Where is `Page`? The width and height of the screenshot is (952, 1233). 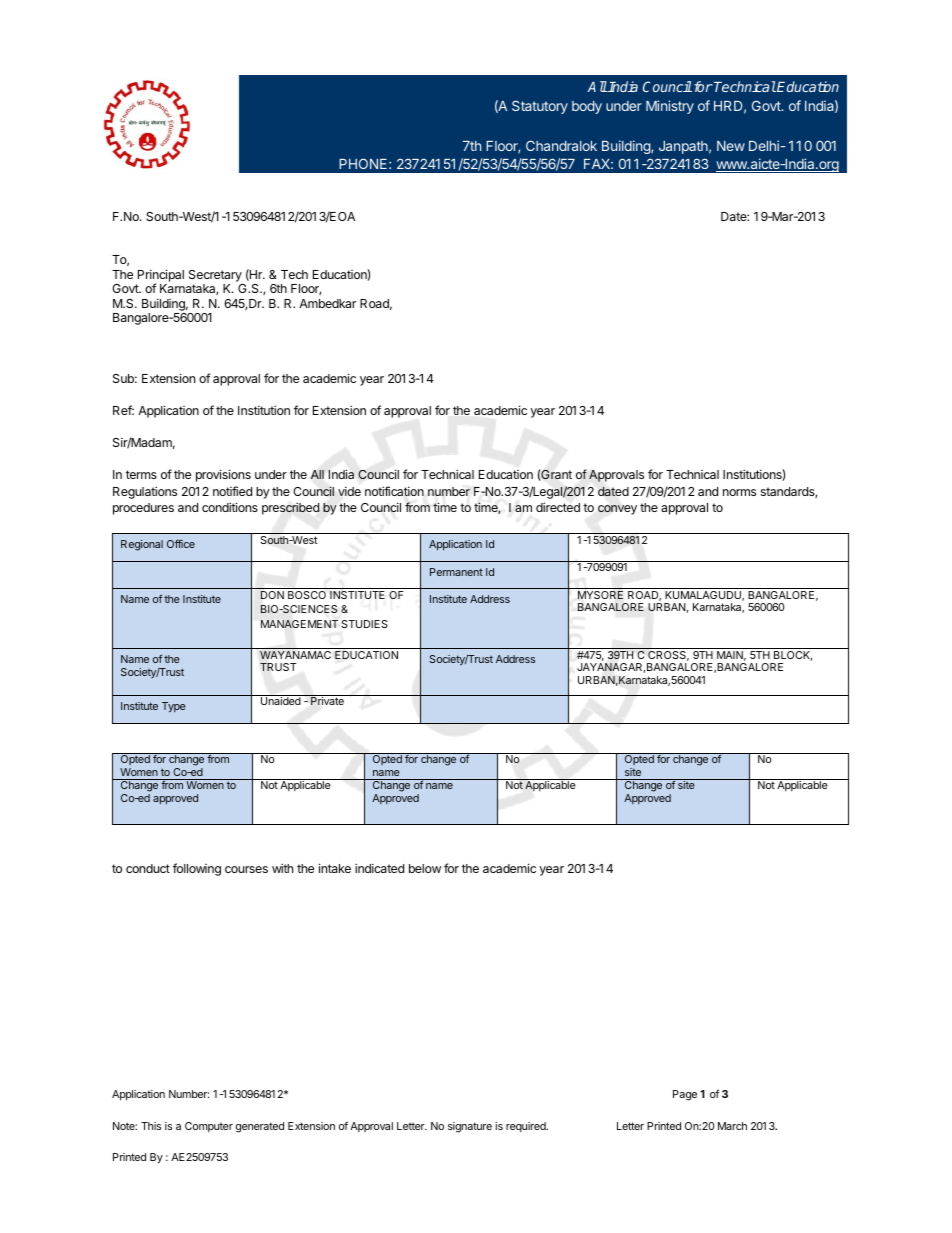
Page is located at coordinates (685, 1095).
